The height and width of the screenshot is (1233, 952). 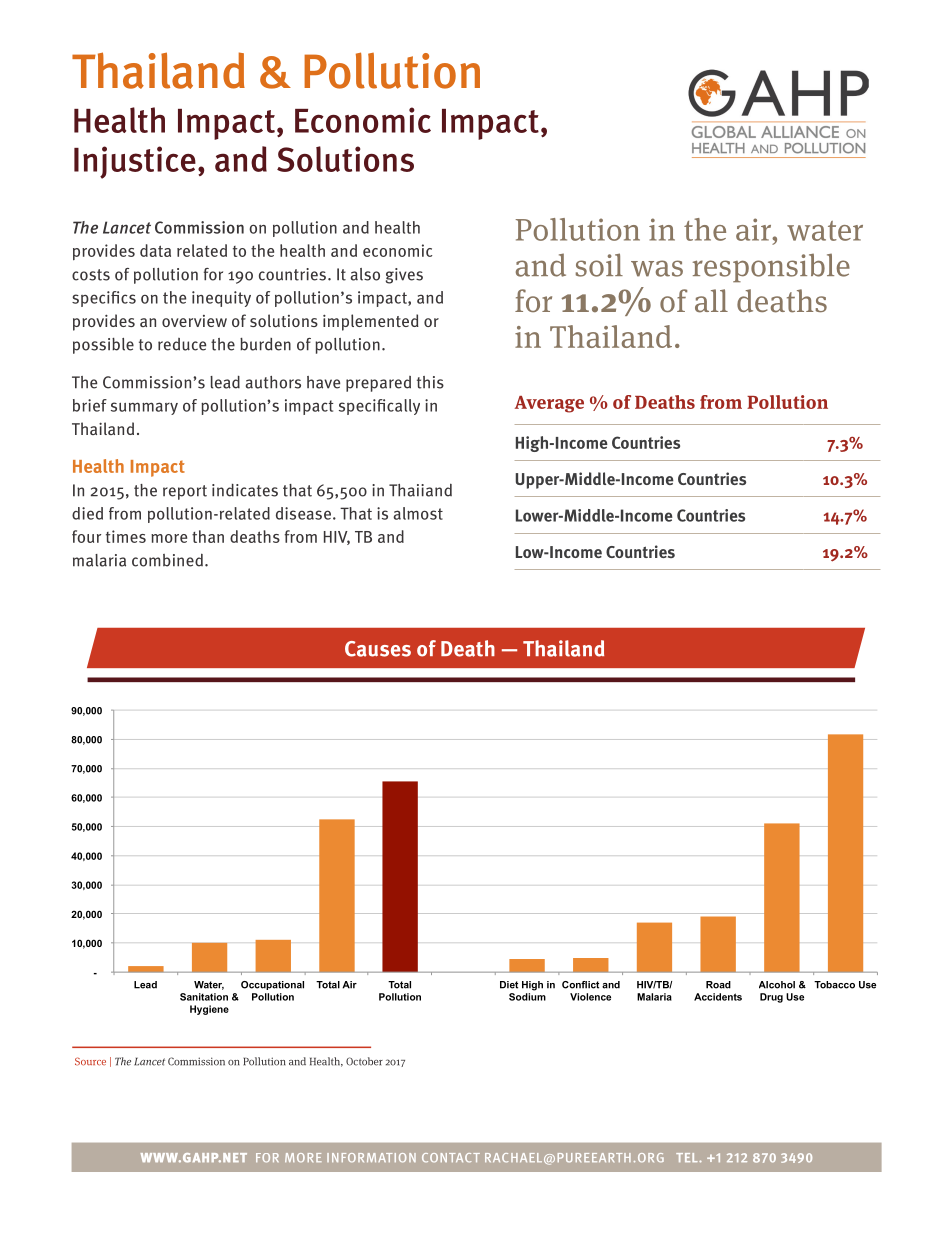 What do you see at coordinates (430, 382) in the screenshot?
I see `this` at bounding box center [430, 382].
